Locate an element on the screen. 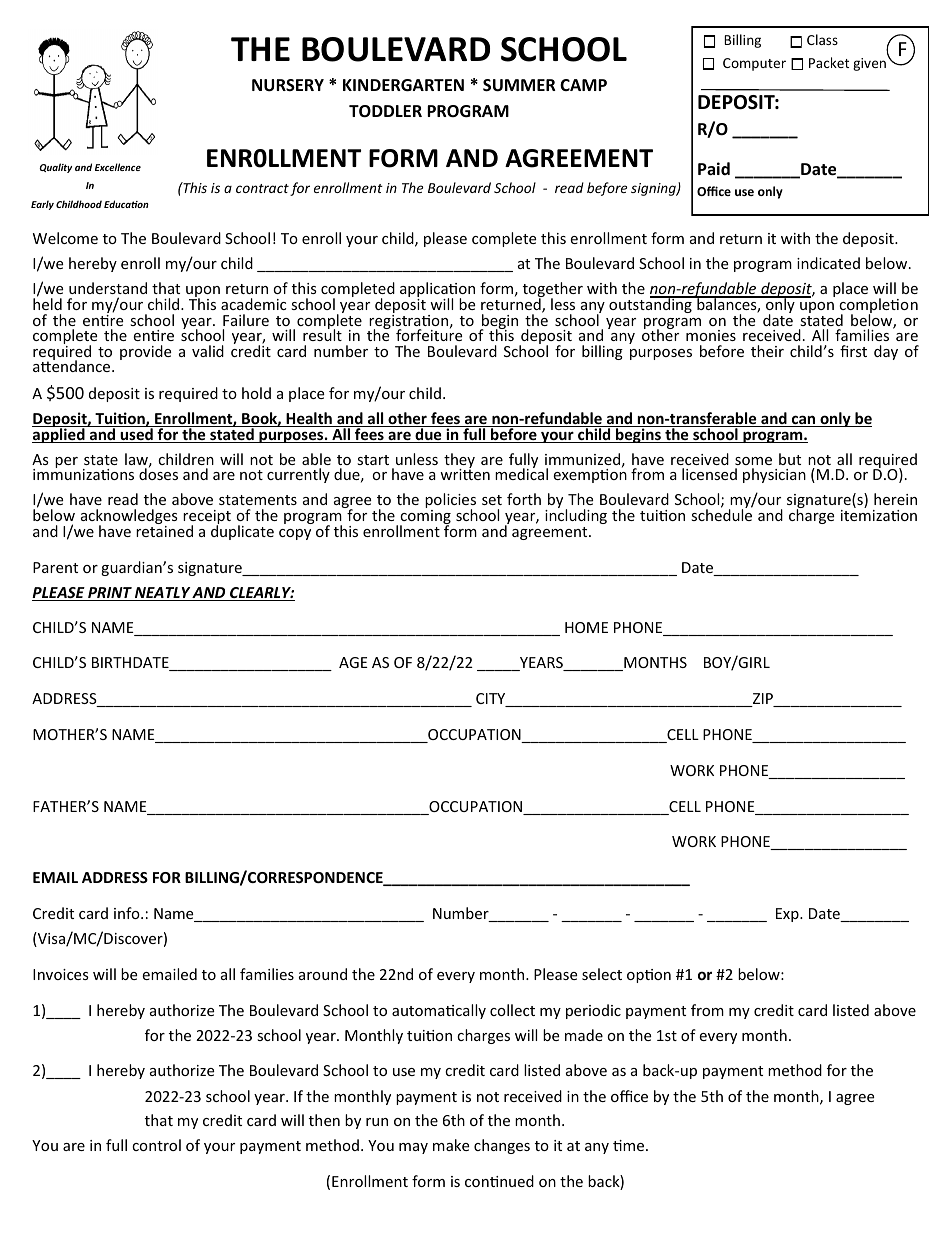 This screenshot has height=1233, width=952. SUMMER is located at coordinates (519, 85).
